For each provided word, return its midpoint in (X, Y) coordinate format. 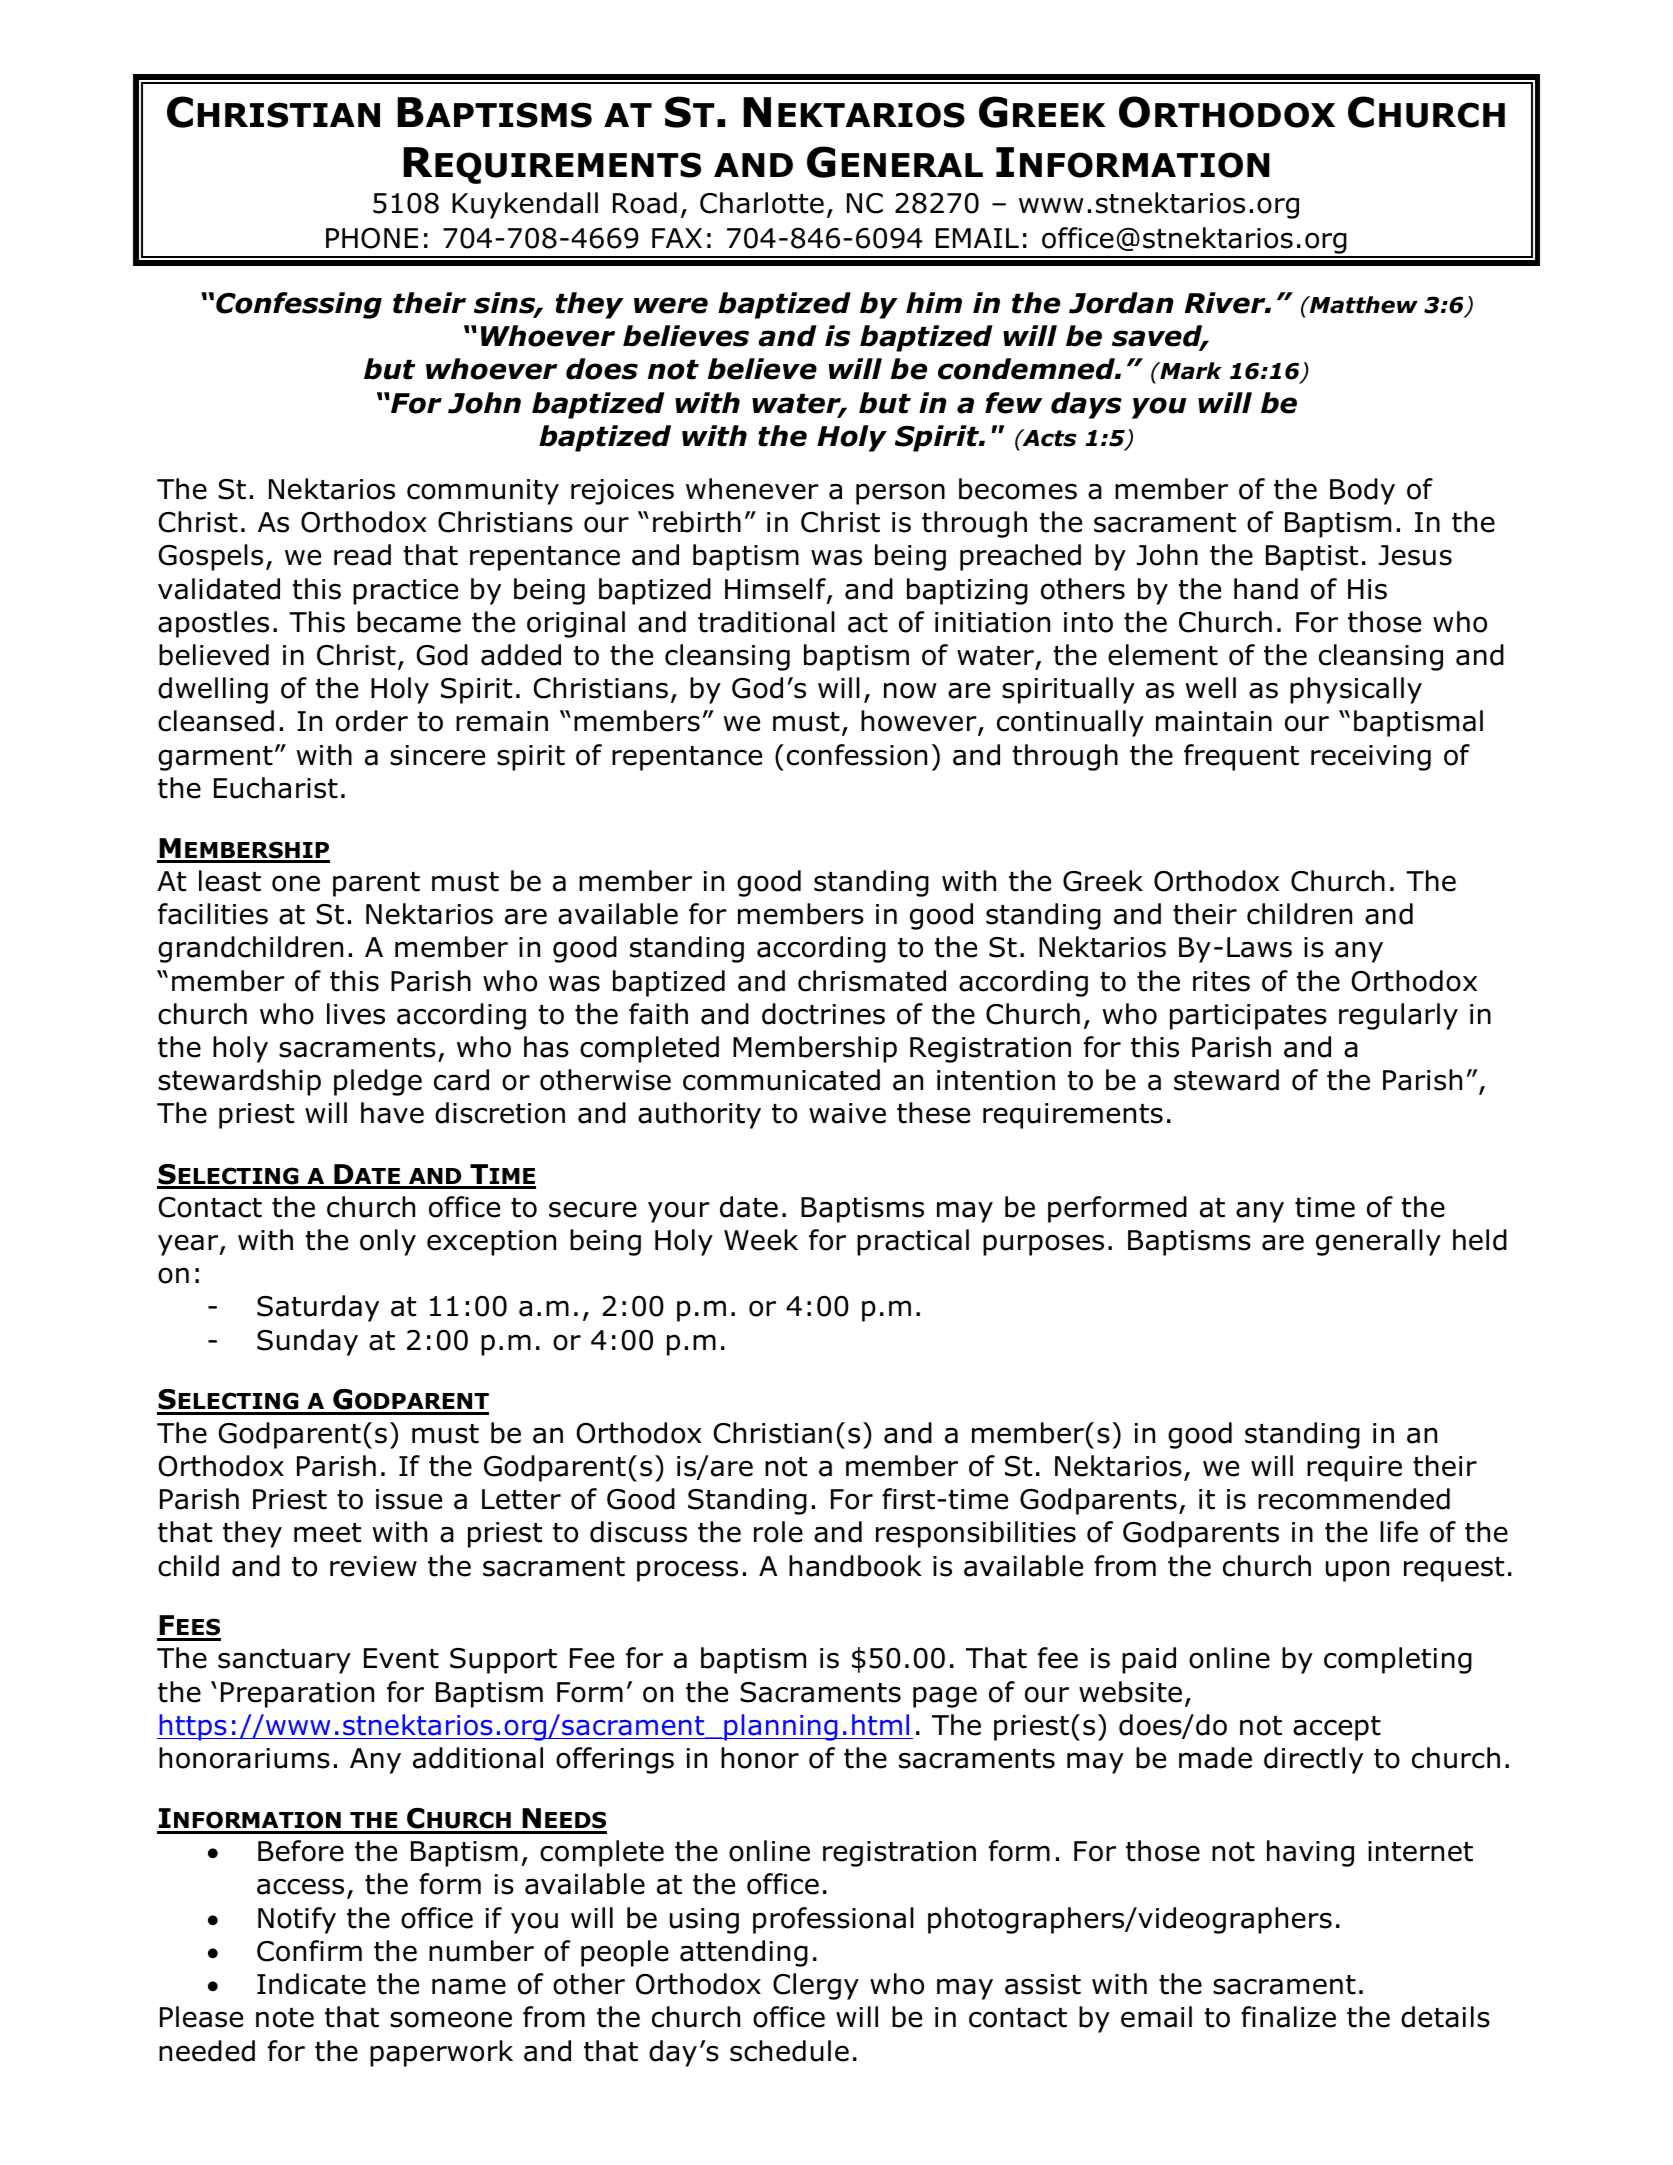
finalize (1288, 2017)
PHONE (372, 238)
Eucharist (276, 788)
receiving (1371, 758)
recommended (1354, 1499)
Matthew (1363, 305)
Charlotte (762, 203)
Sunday (307, 1342)
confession (857, 755)
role (778, 1532)
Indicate (311, 1984)
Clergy (816, 1986)
